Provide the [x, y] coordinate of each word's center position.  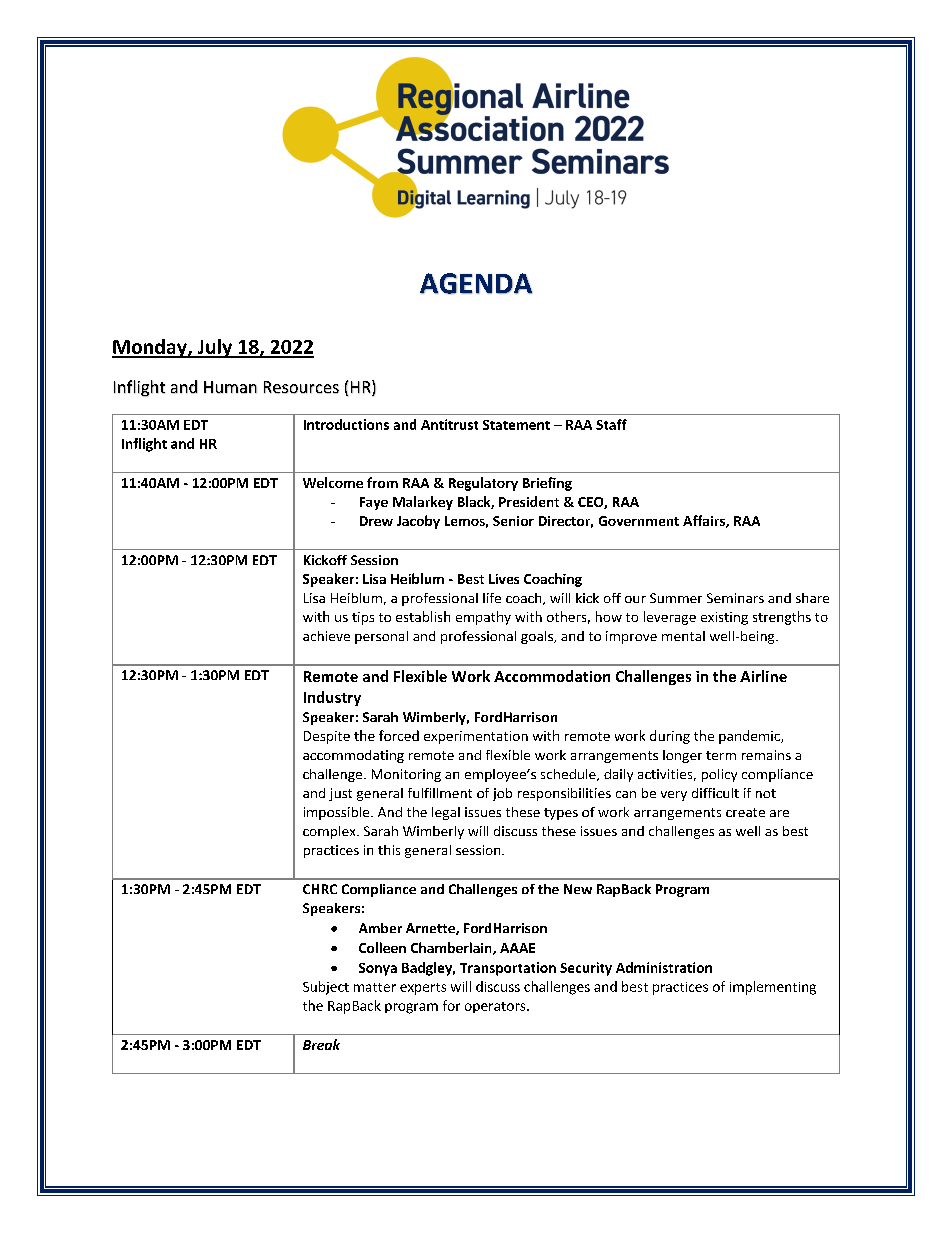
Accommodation [552, 676]
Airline [763, 676]
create [745, 812]
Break [321, 1044]
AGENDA [476, 283]
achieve [326, 636]
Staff [611, 424]
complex [330, 832]
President [529, 501]
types [561, 814]
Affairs [705, 521]
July [214, 348]
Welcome [333, 482]
